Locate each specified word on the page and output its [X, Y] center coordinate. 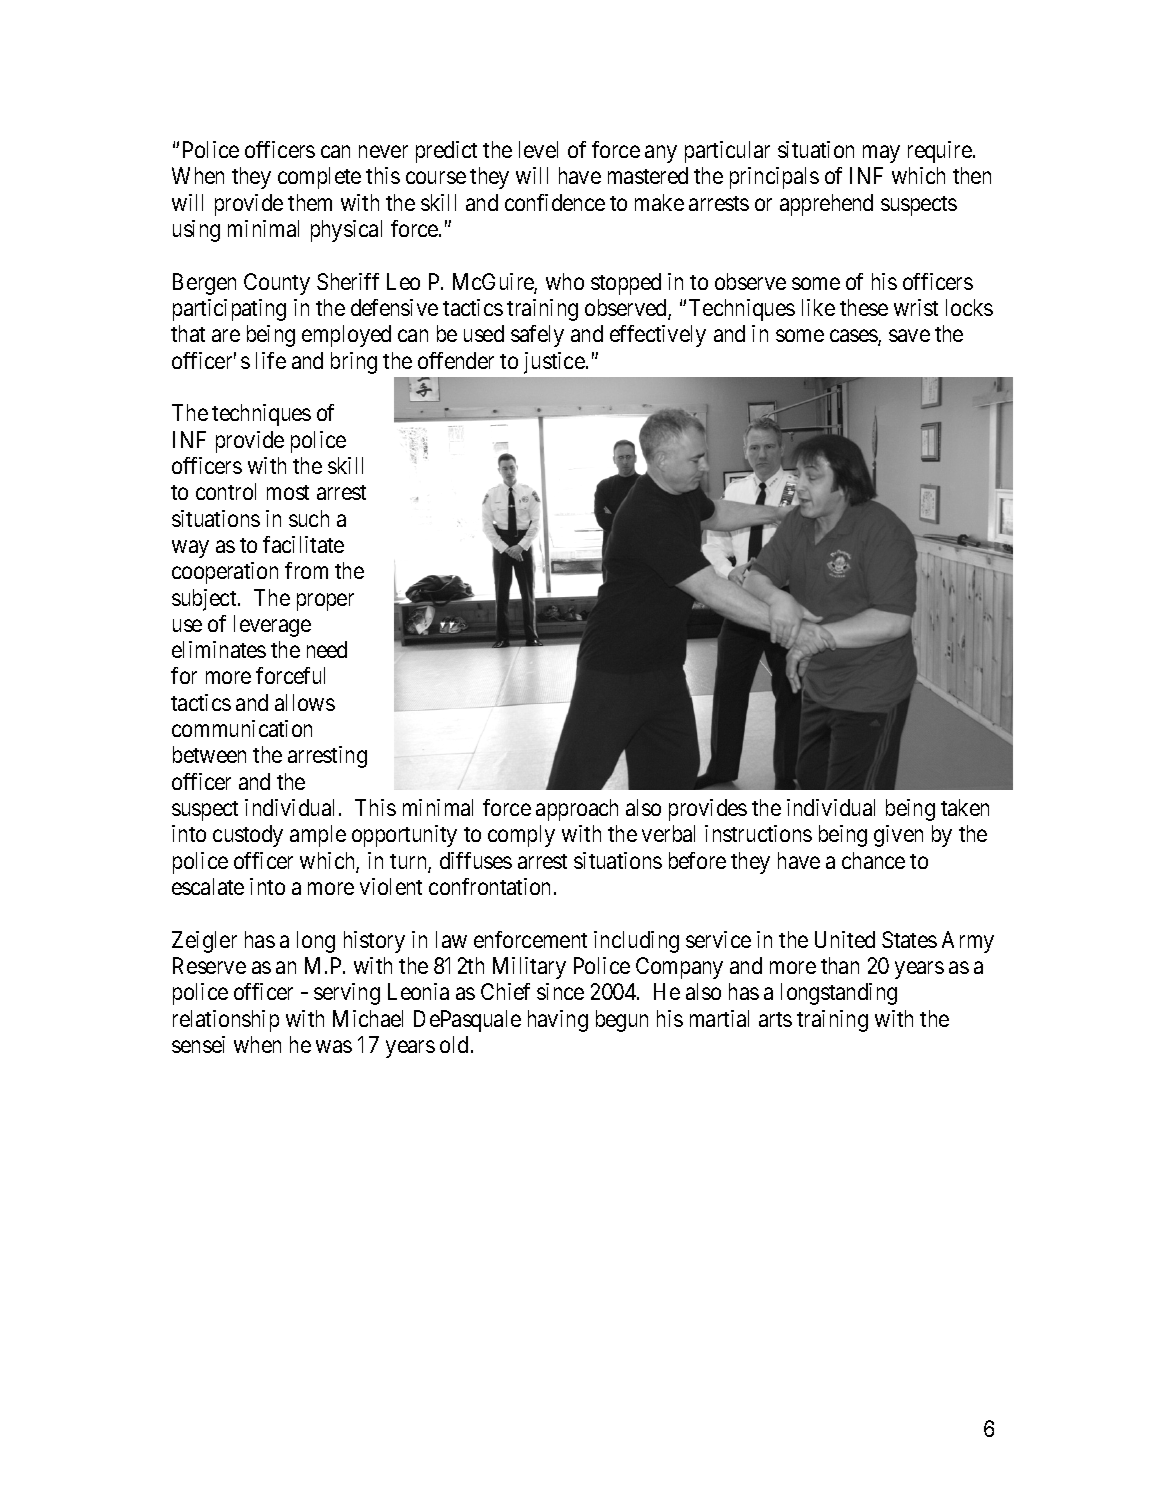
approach [577, 810]
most [288, 492]
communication [242, 728]
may [881, 154]
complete [319, 178]
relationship [226, 1021]
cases [854, 337]
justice [554, 363]
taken [965, 807]
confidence [555, 202]
